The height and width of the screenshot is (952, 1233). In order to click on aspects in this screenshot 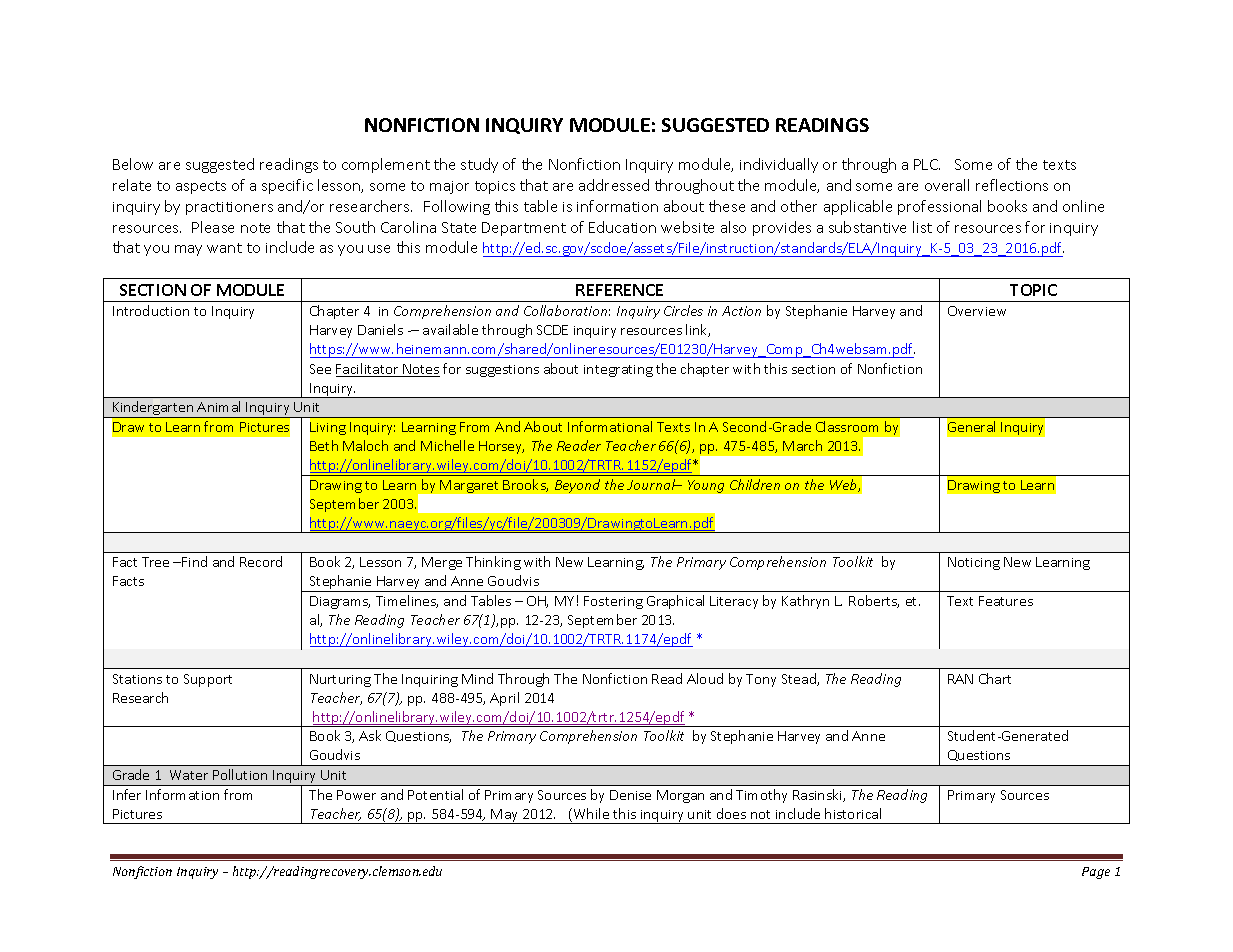, I will do `click(201, 187)`.
